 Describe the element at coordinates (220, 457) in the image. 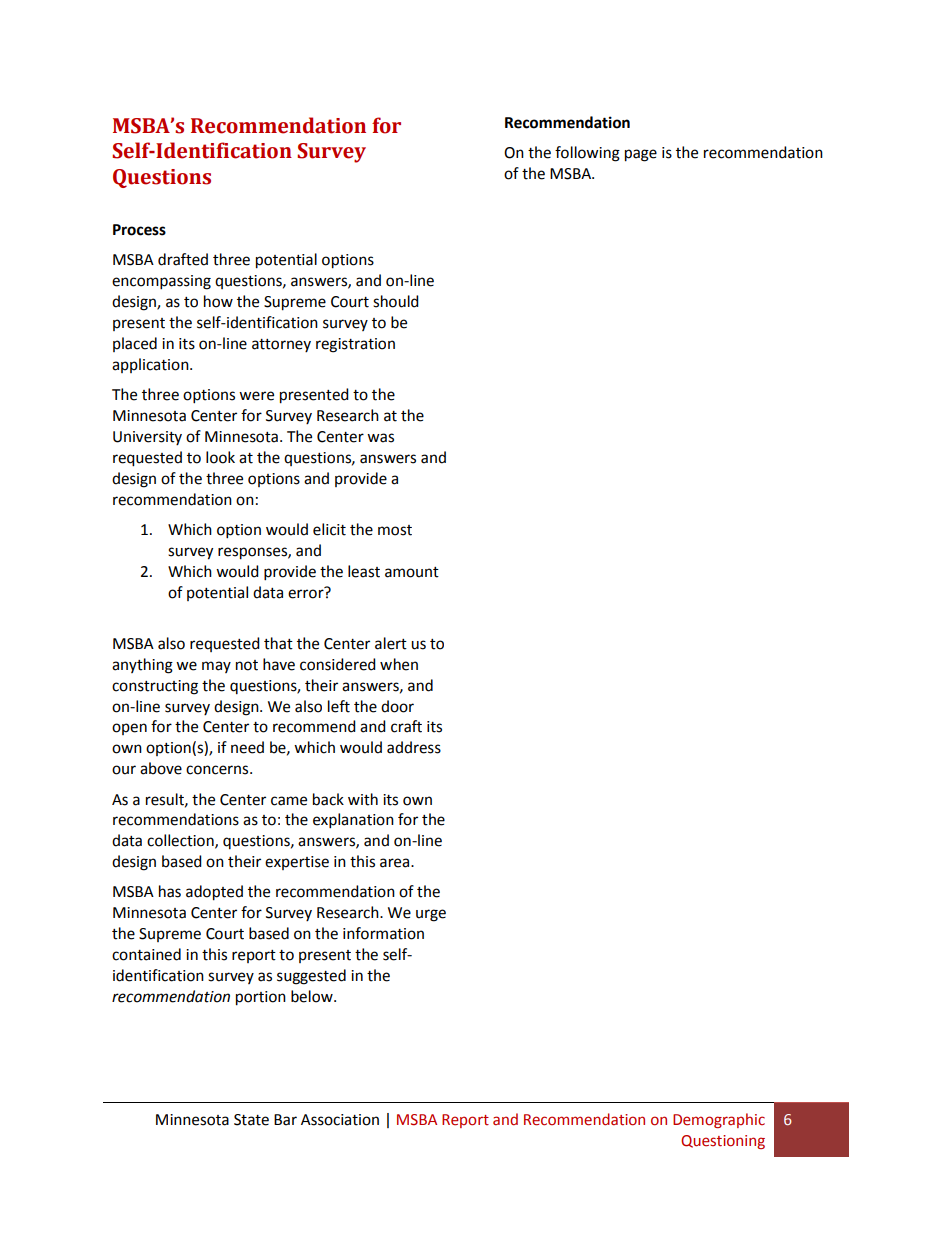

I see `look` at that location.
